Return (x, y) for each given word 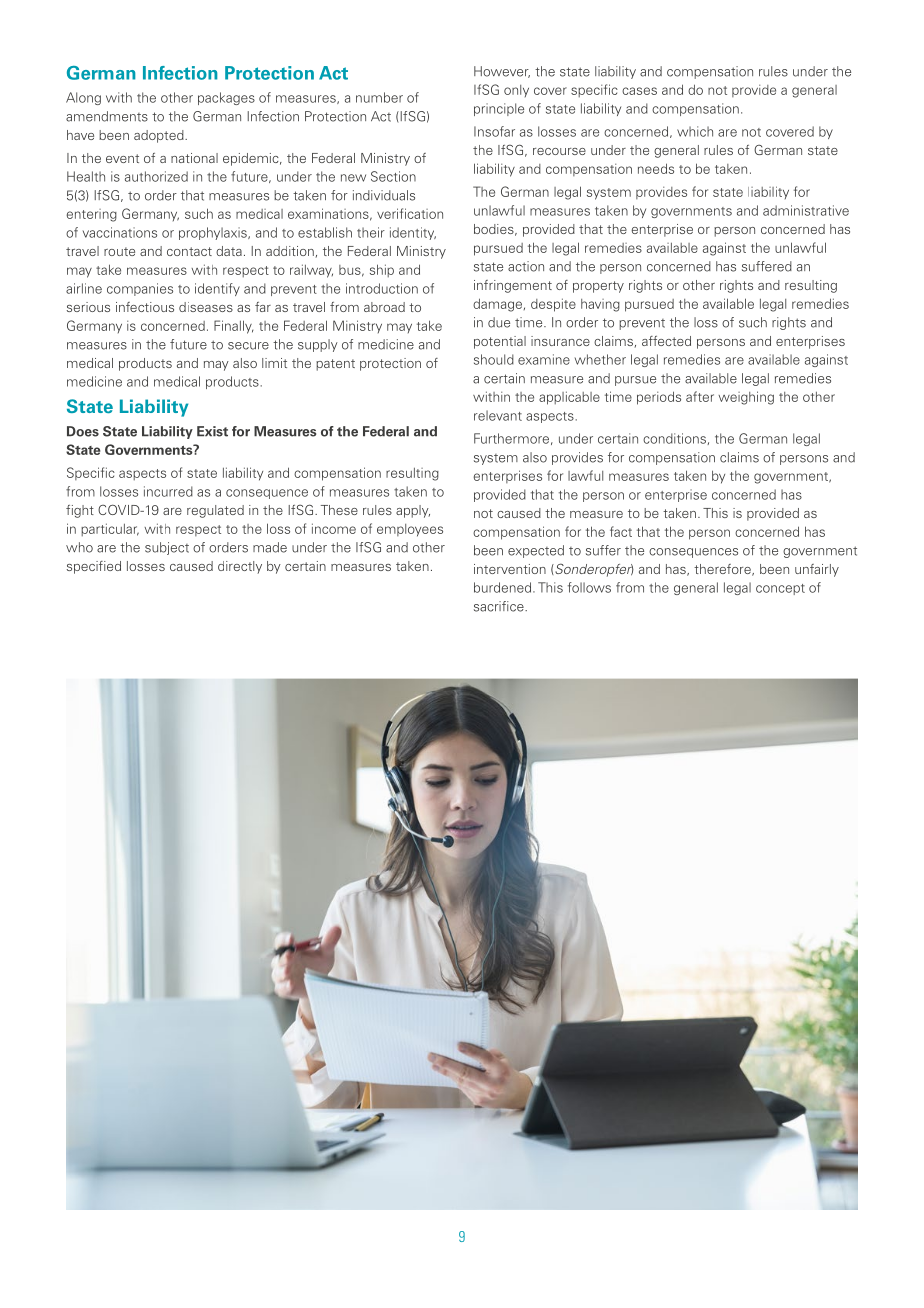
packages (226, 98)
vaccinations (120, 232)
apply (413, 511)
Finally (233, 327)
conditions (675, 439)
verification (410, 213)
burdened (504, 587)
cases (639, 91)
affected (666, 341)
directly (240, 567)
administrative (806, 210)
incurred (168, 491)
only (516, 91)
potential (500, 342)
